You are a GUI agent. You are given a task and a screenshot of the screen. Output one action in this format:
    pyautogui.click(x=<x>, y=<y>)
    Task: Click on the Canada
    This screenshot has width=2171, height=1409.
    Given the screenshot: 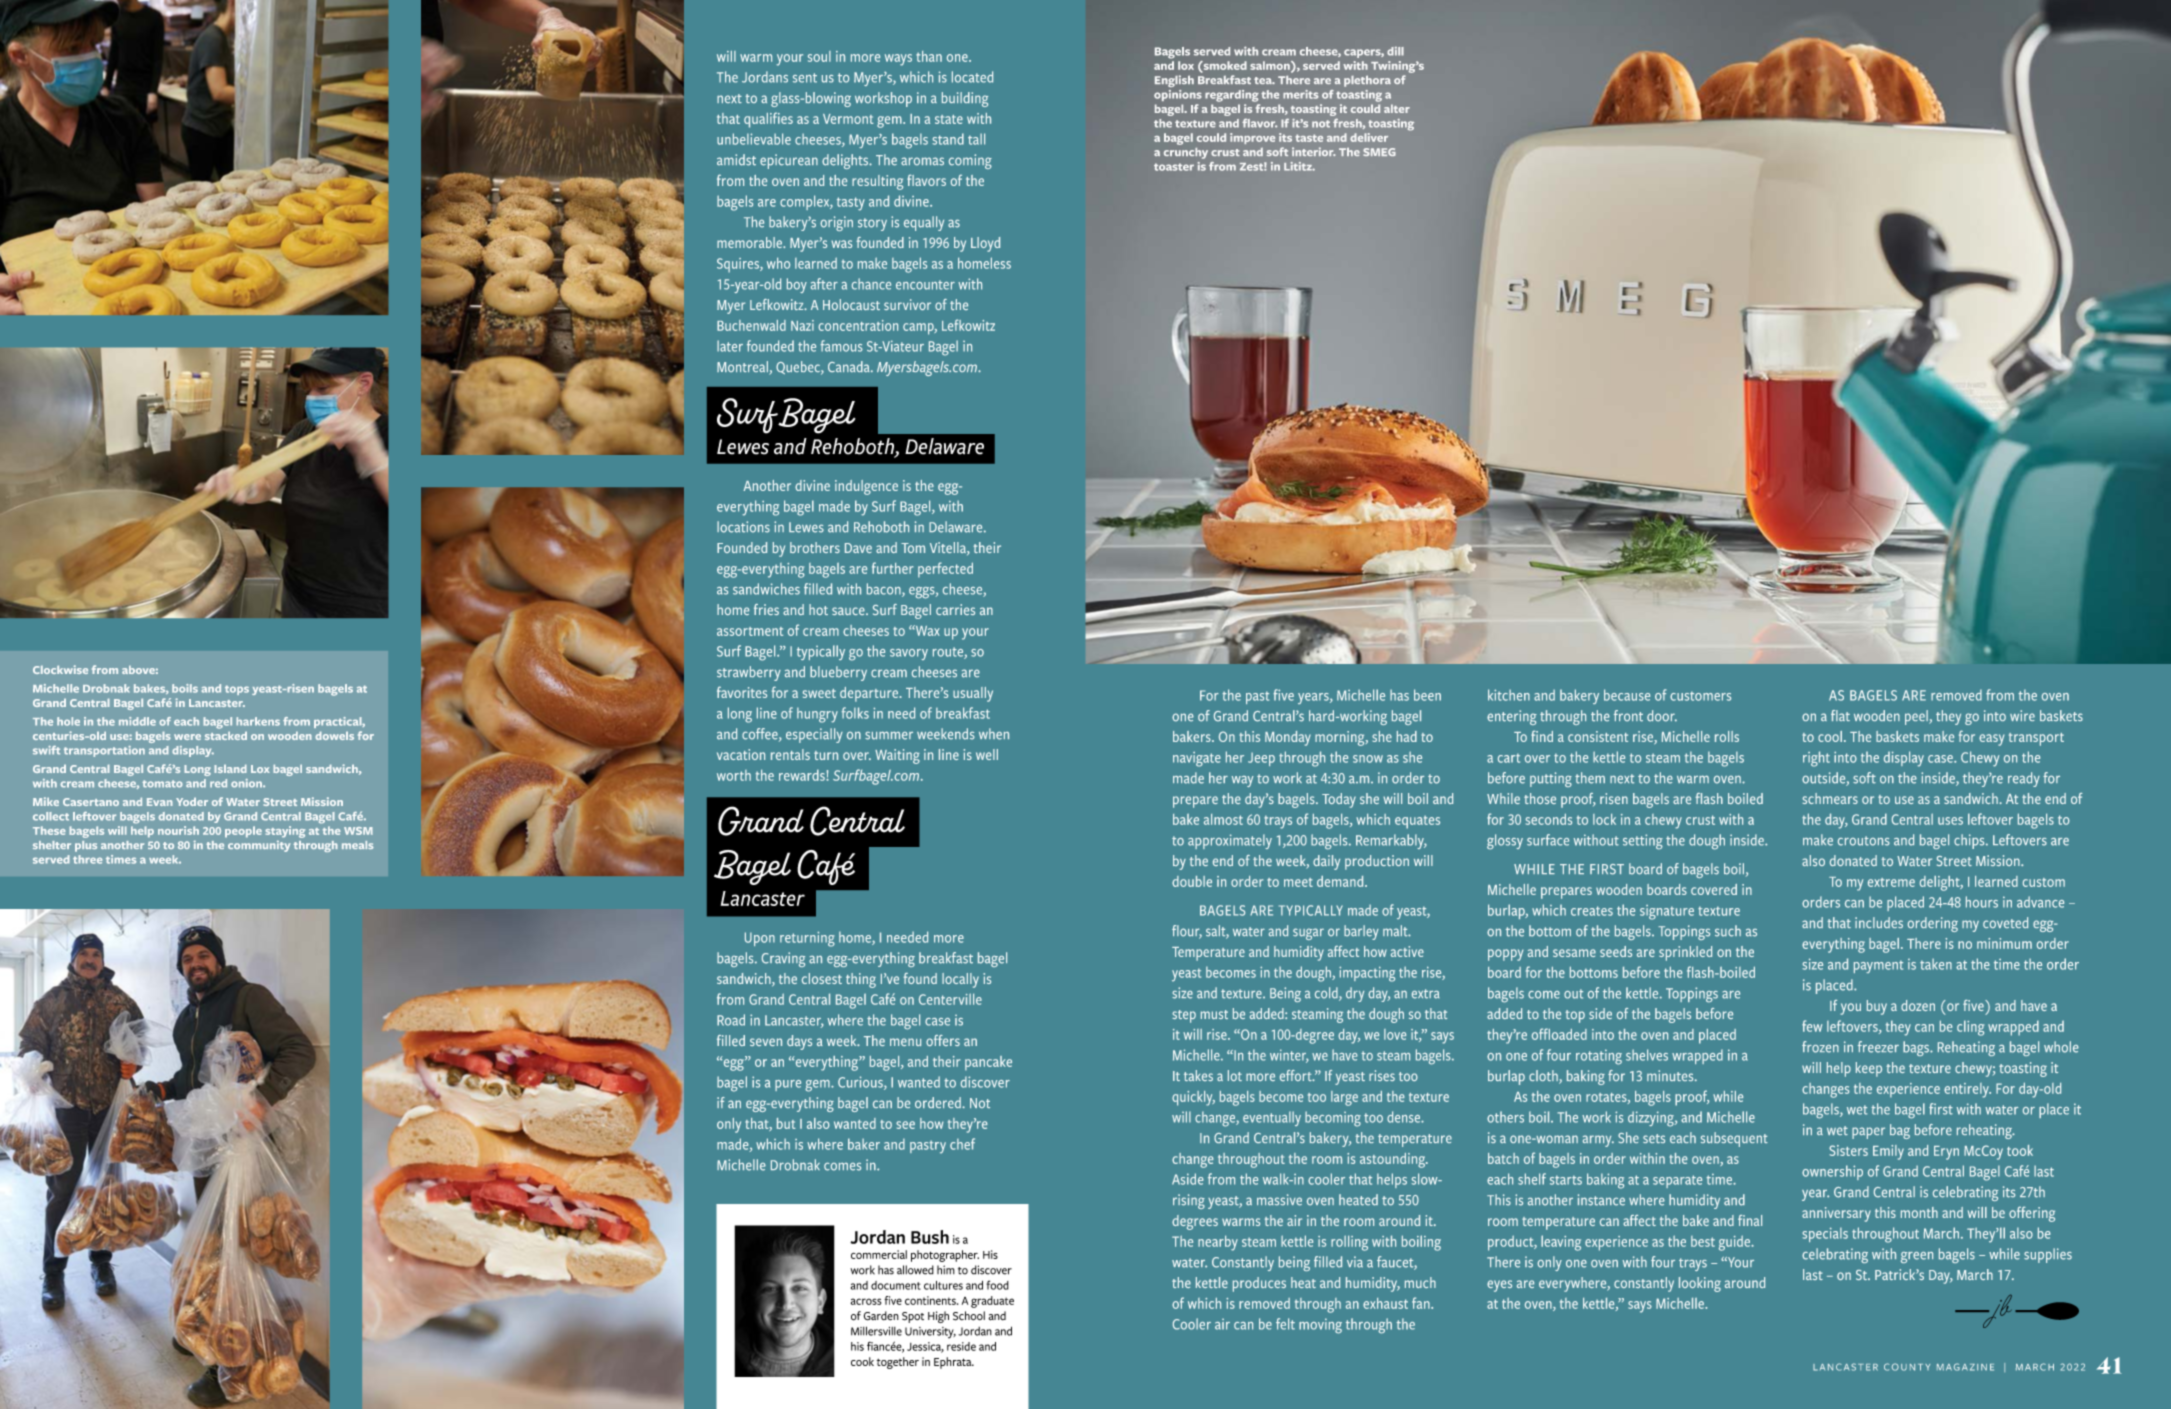 What is the action you would take?
    pyautogui.click(x=850, y=366)
